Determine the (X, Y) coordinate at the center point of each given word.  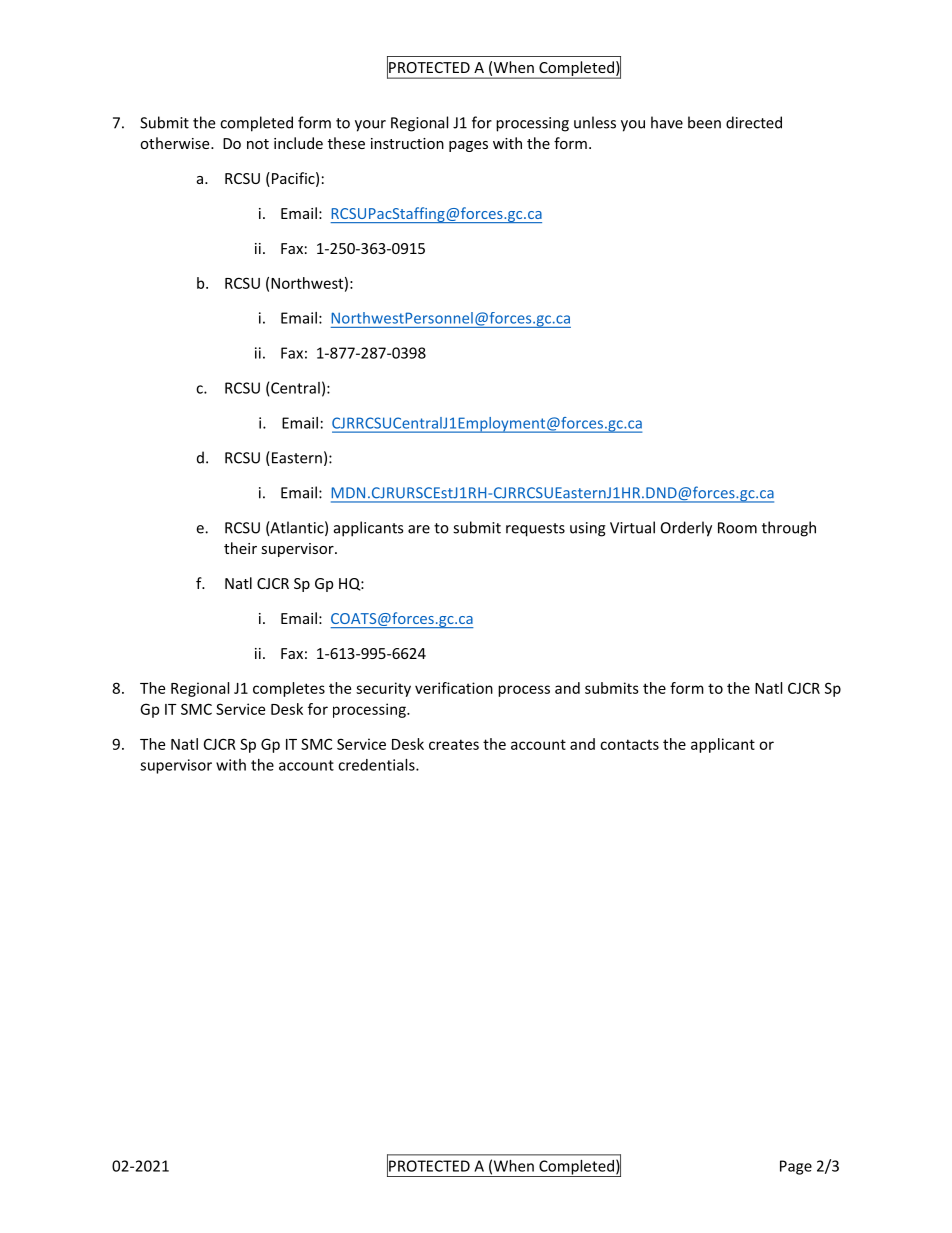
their (240, 548)
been (704, 122)
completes (289, 689)
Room (737, 528)
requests (535, 530)
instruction (407, 143)
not (258, 144)
